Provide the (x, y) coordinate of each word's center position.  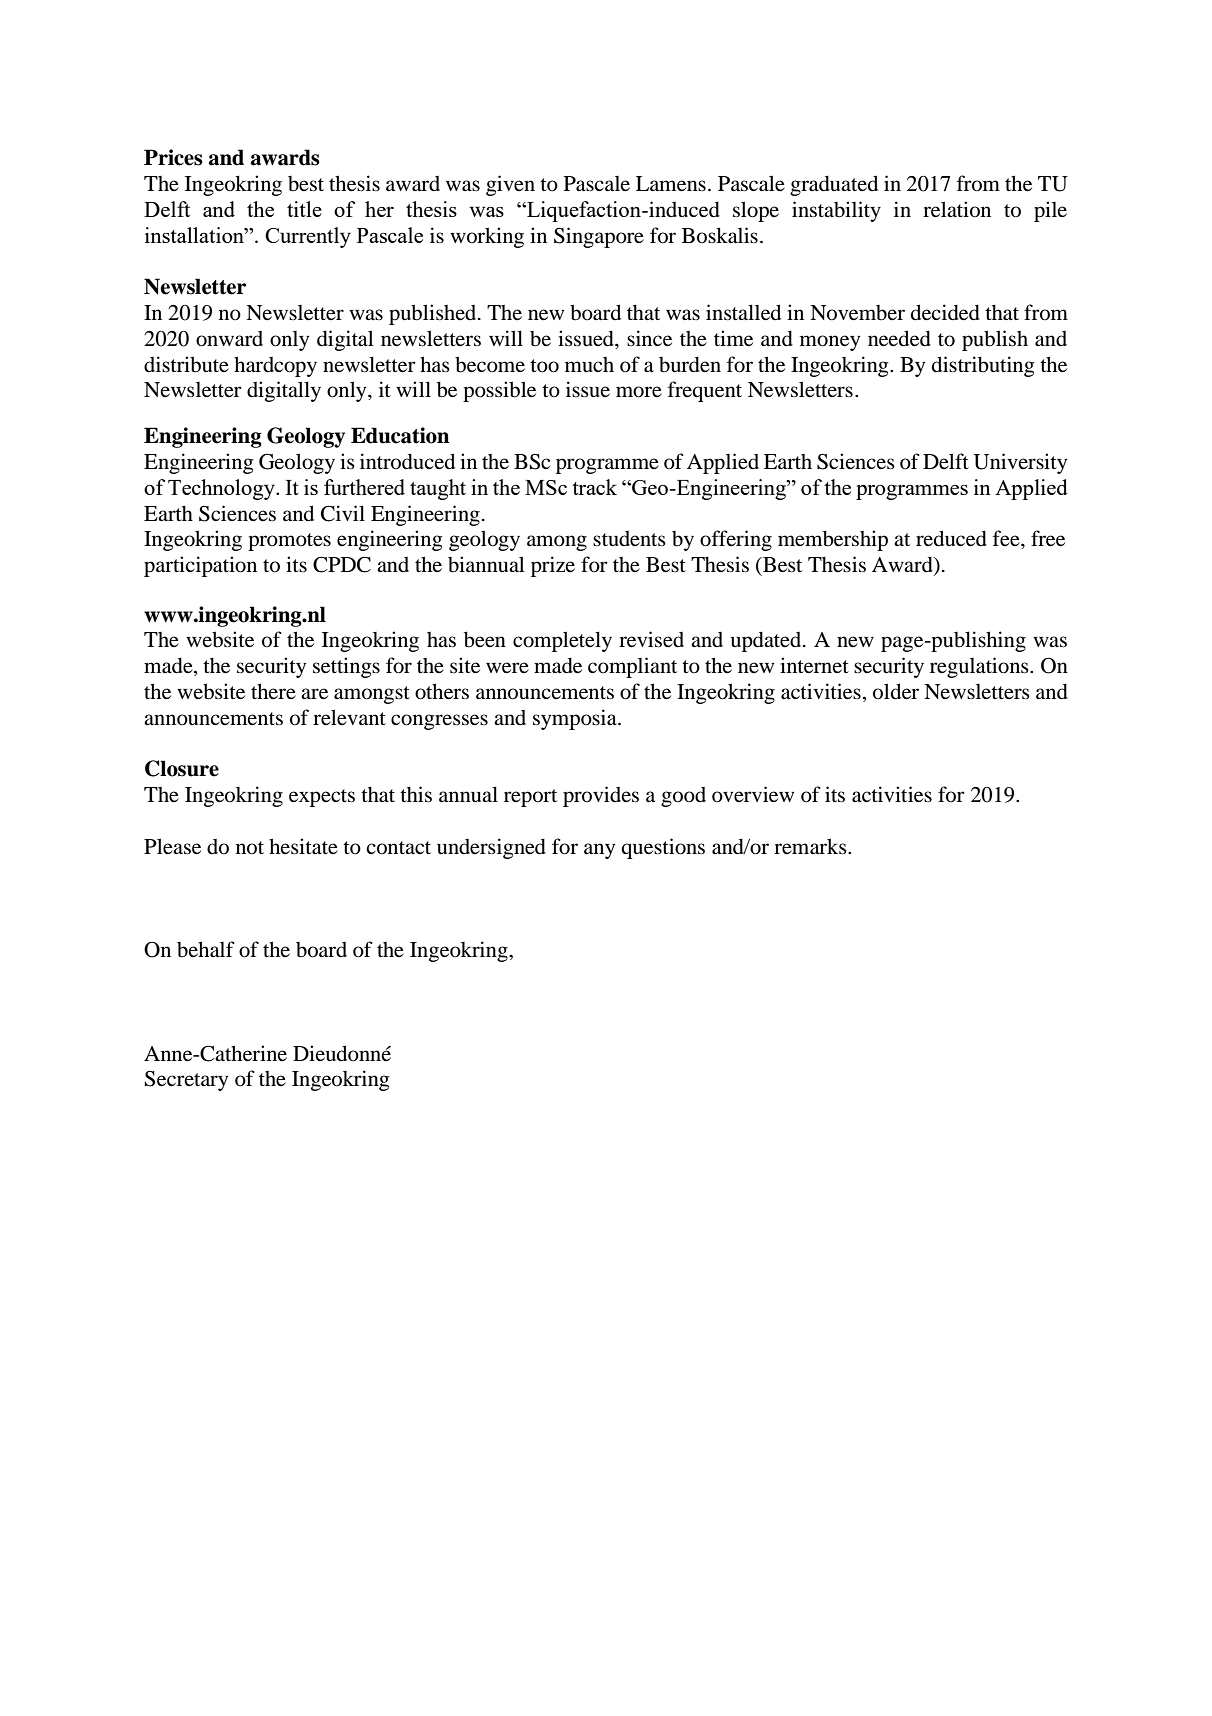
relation (957, 209)
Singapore (599, 237)
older (896, 691)
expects (322, 798)
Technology (222, 489)
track (594, 487)
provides (601, 796)
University (1020, 463)
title (304, 209)
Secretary (186, 1081)
